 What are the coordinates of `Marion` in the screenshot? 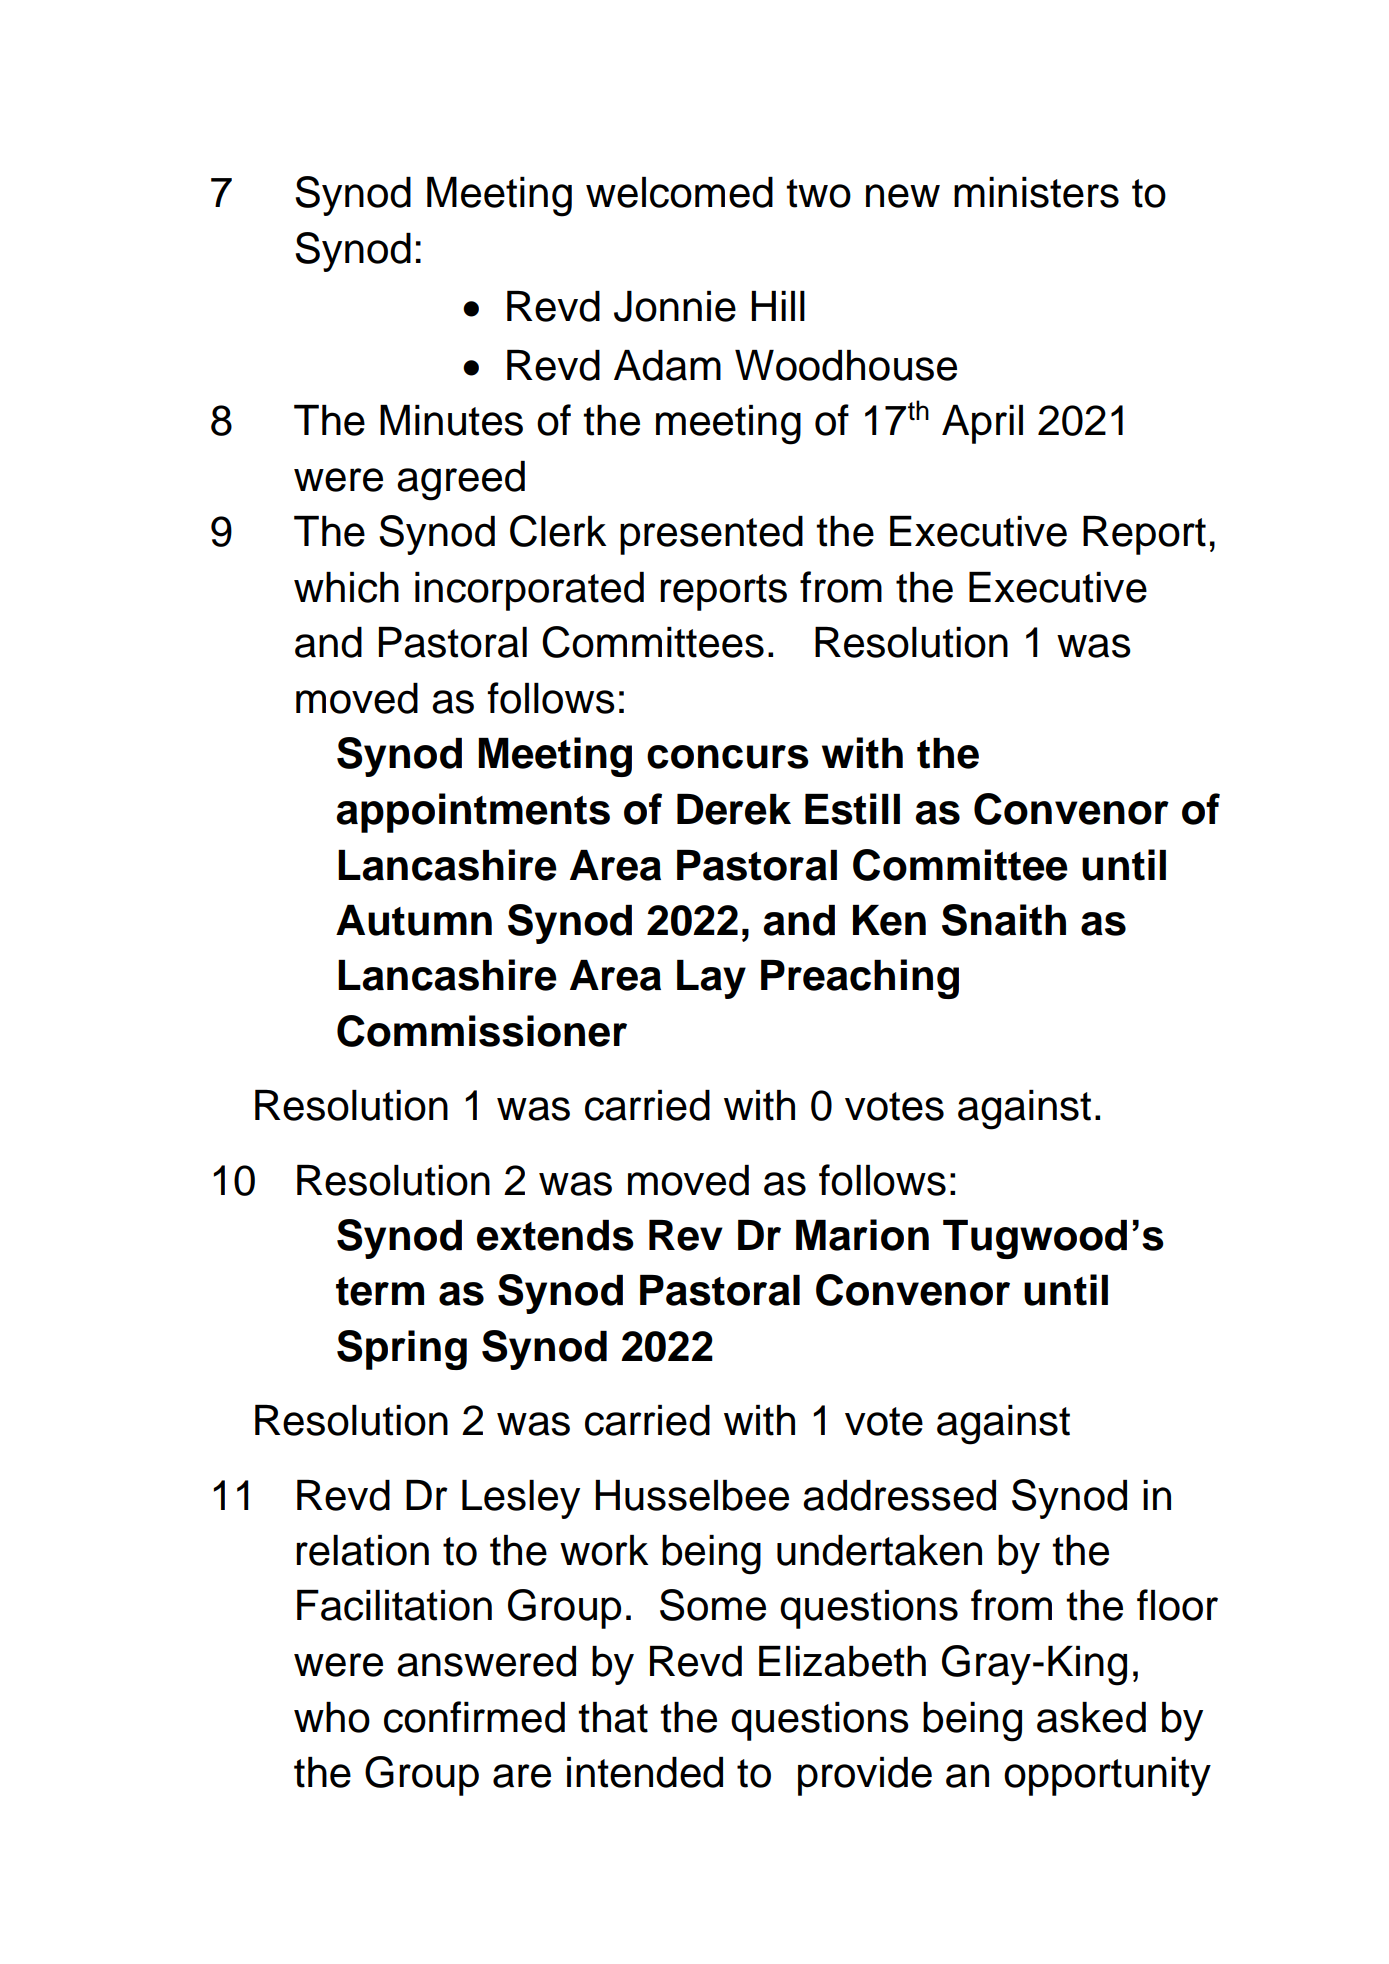 It's located at (862, 1235).
